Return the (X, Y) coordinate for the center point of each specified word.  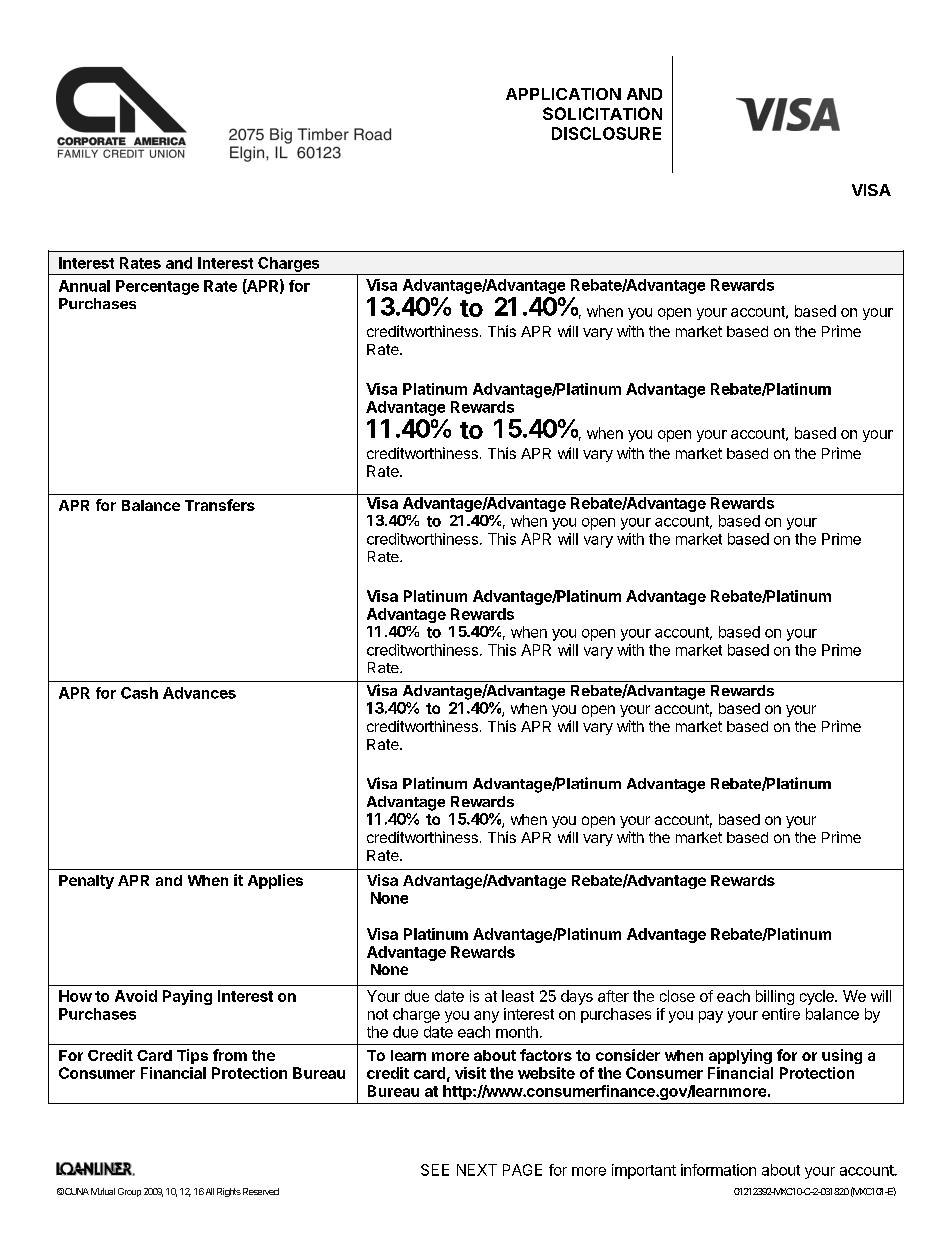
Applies (275, 881)
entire (781, 1014)
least (518, 996)
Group (129, 1192)
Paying (187, 997)
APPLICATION (563, 94)
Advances (199, 693)
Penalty (86, 882)
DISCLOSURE (606, 133)
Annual (84, 286)
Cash (139, 693)
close (677, 996)
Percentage (157, 287)
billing (775, 997)
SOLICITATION (602, 113)
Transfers (220, 505)
